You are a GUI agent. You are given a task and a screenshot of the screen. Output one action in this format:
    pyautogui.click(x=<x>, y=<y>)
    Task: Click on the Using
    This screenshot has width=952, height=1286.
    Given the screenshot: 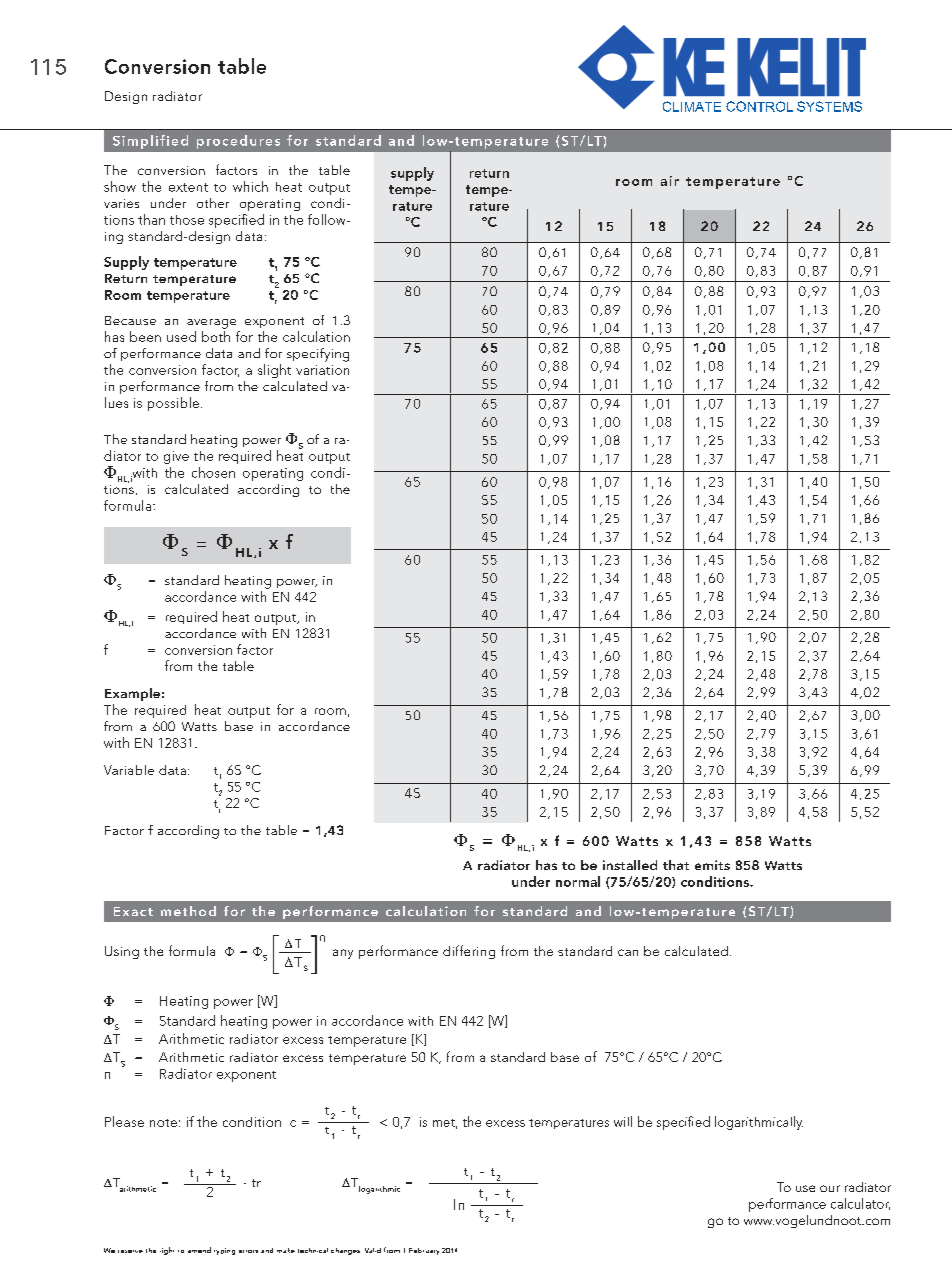 What is the action you would take?
    pyautogui.click(x=122, y=952)
